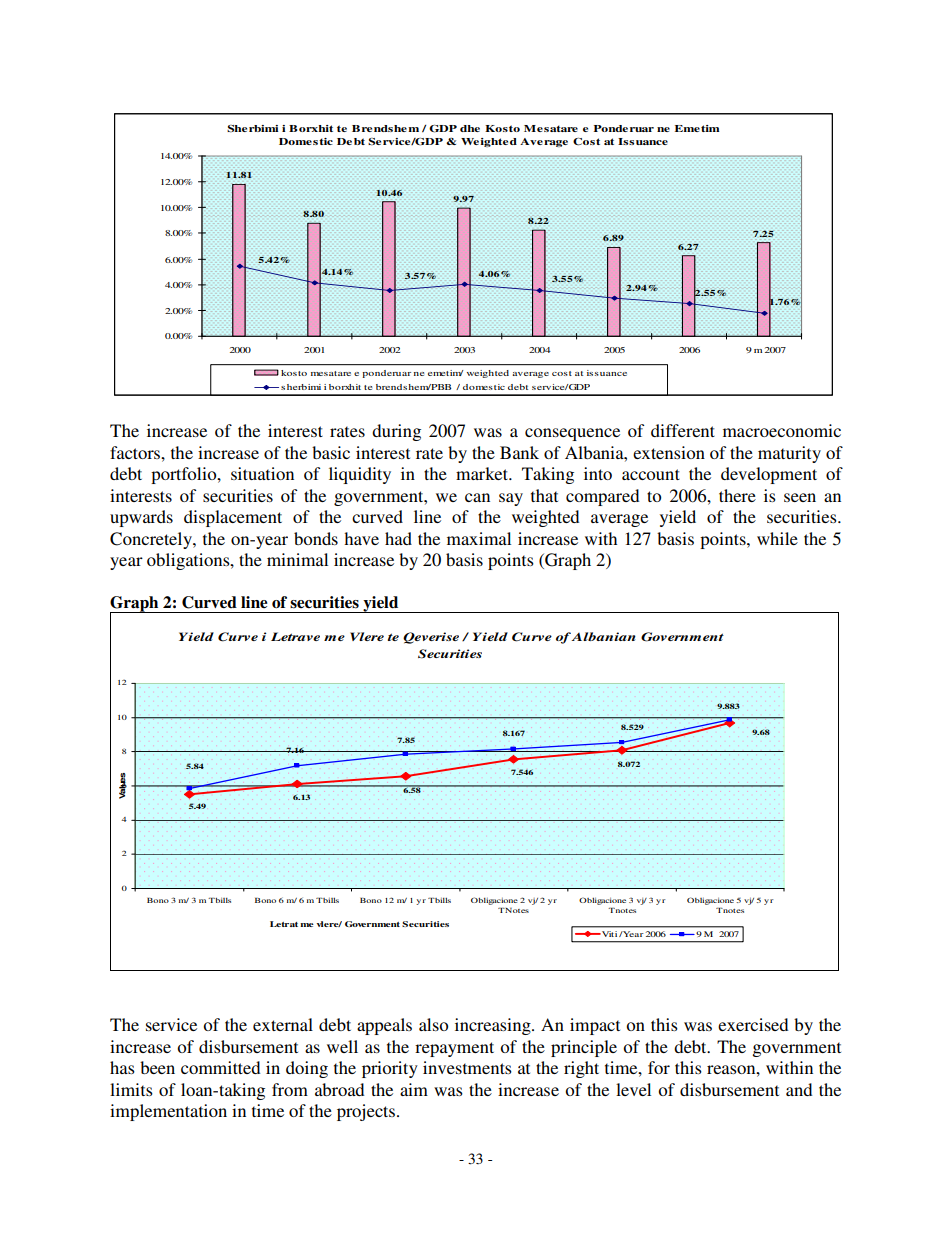 The image size is (952, 1233). Describe the element at coordinates (262, 473) in the page. I see `situation` at that location.
